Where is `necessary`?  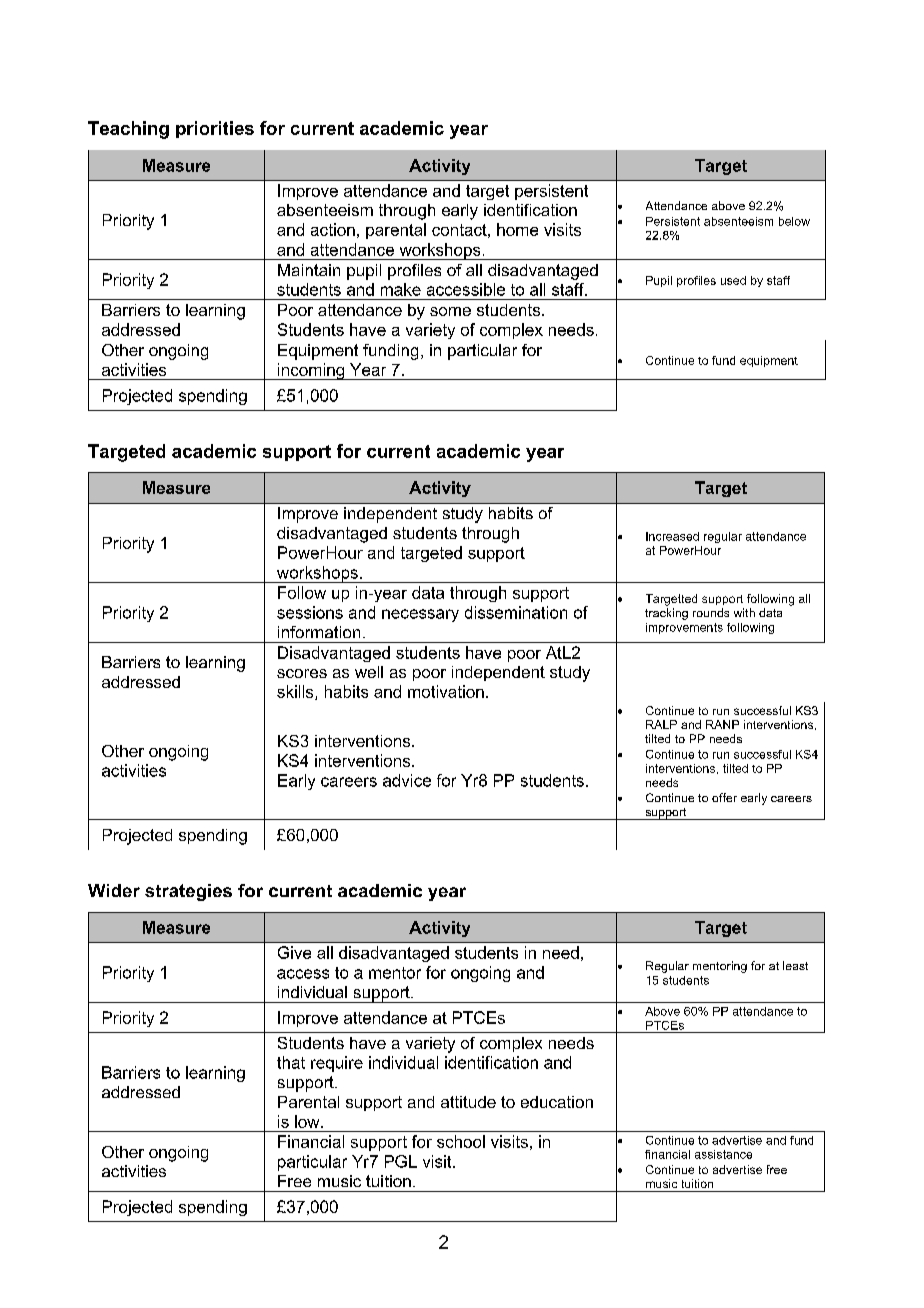 necessary is located at coordinates (420, 615).
